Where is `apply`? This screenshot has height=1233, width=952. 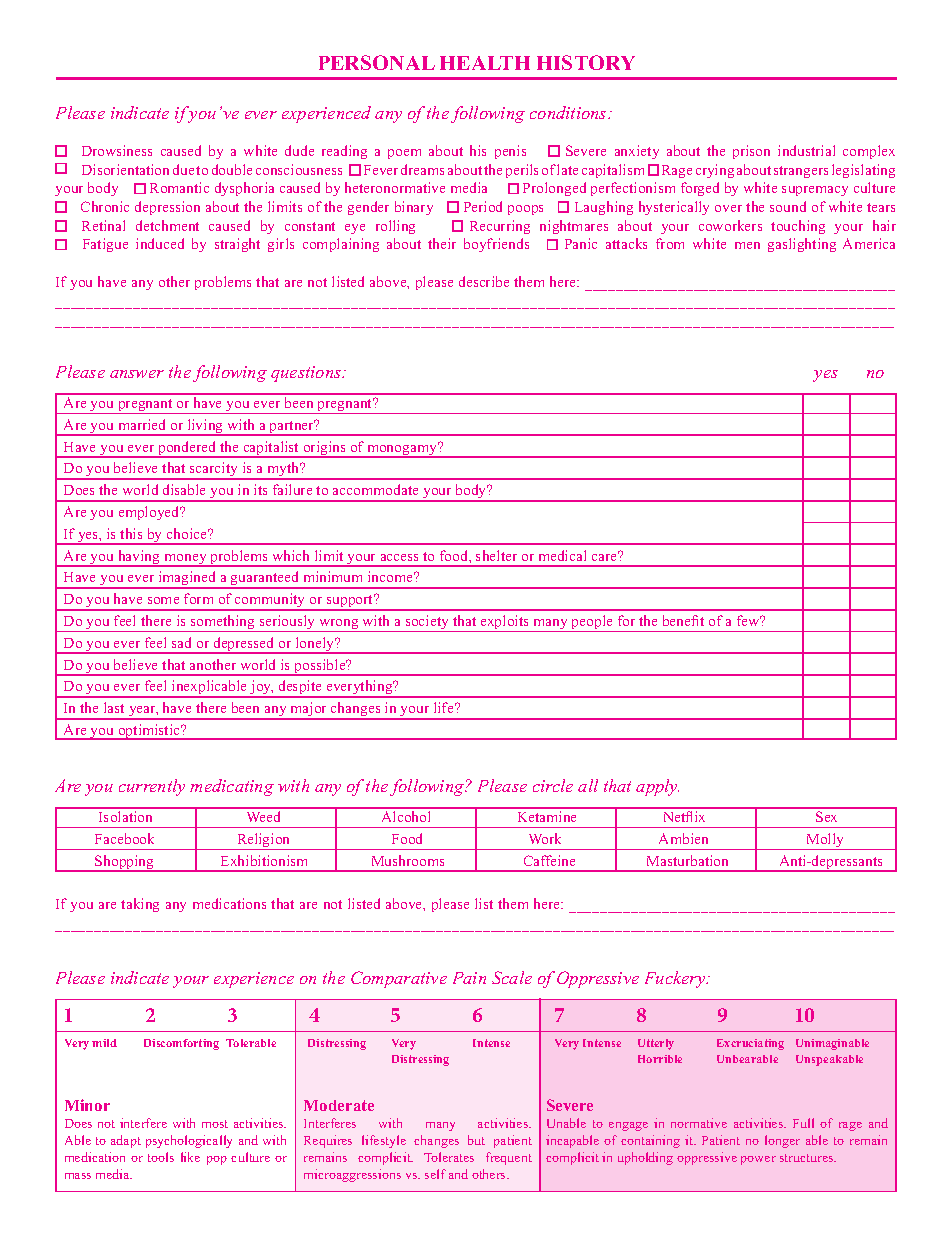
apply is located at coordinates (657, 787).
